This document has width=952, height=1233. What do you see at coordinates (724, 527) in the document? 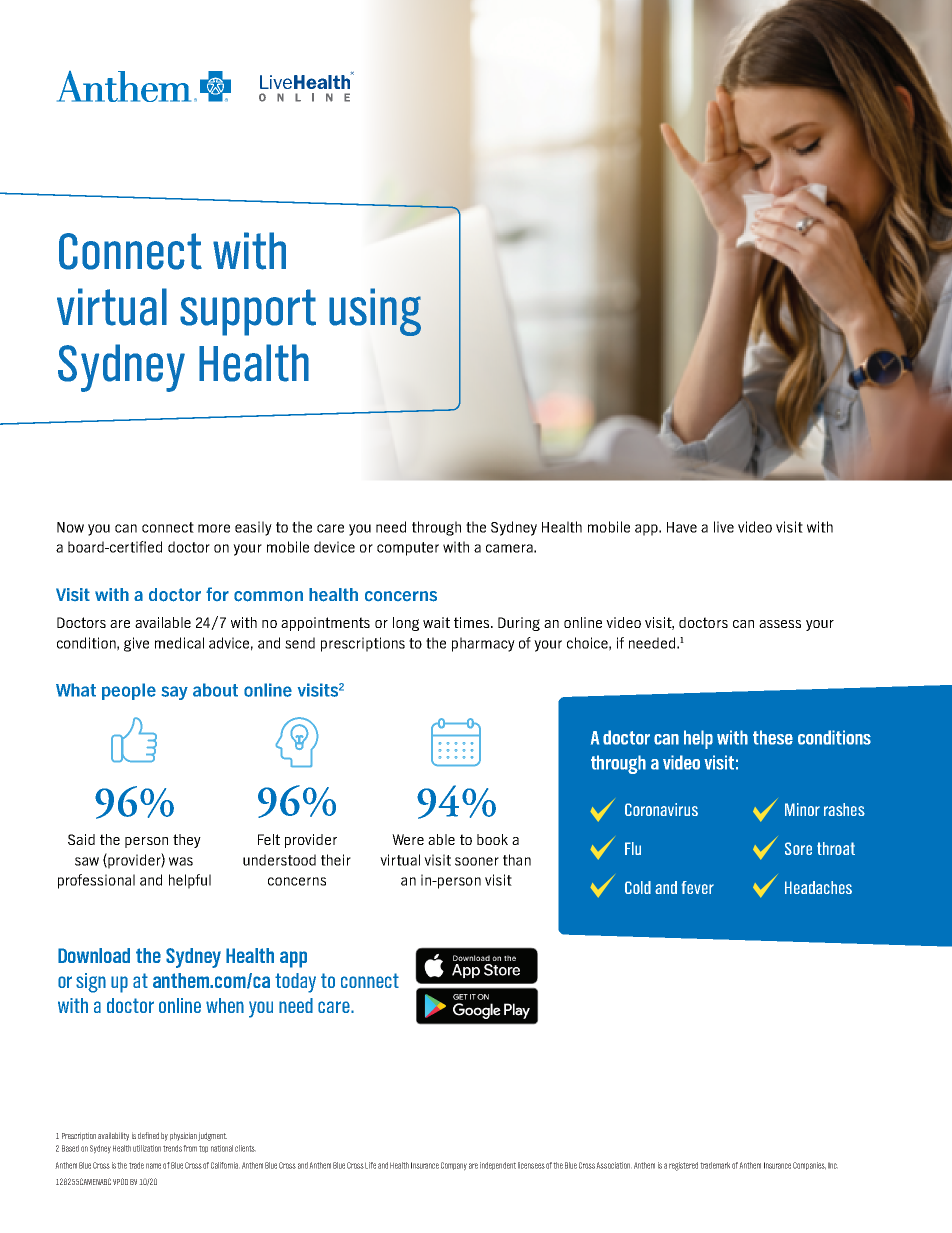
I see `live` at bounding box center [724, 527].
